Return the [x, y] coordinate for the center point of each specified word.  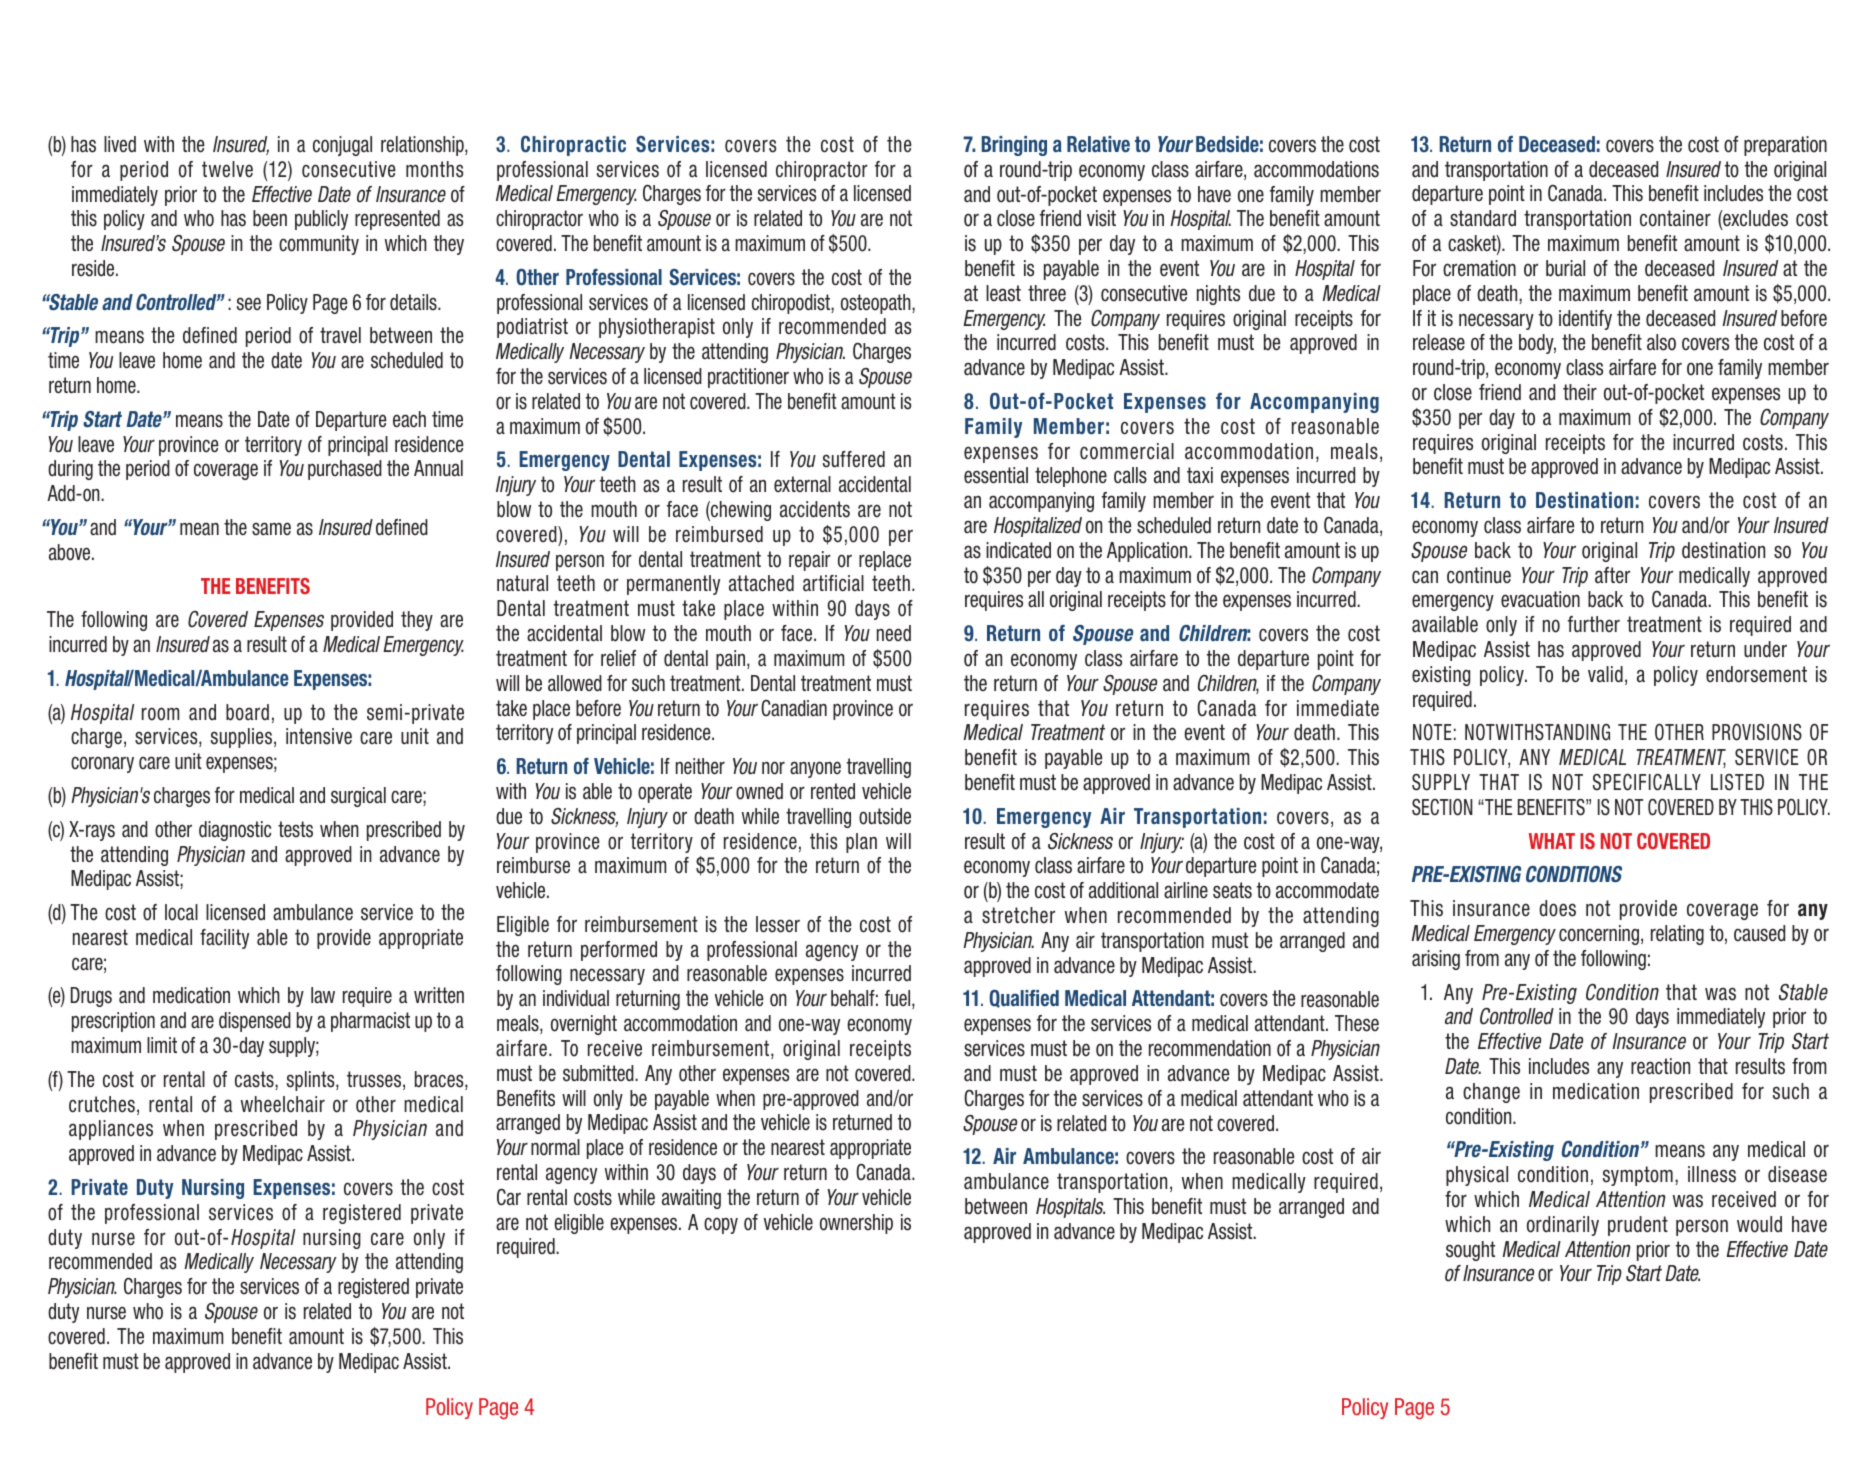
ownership [856, 1224]
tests [295, 829]
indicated [1018, 550]
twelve [227, 169]
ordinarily [1563, 1226]
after [1612, 575]
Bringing [1014, 146]
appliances [111, 1130]
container [1675, 218]
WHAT [1552, 841]
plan [861, 843]
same [271, 529]
